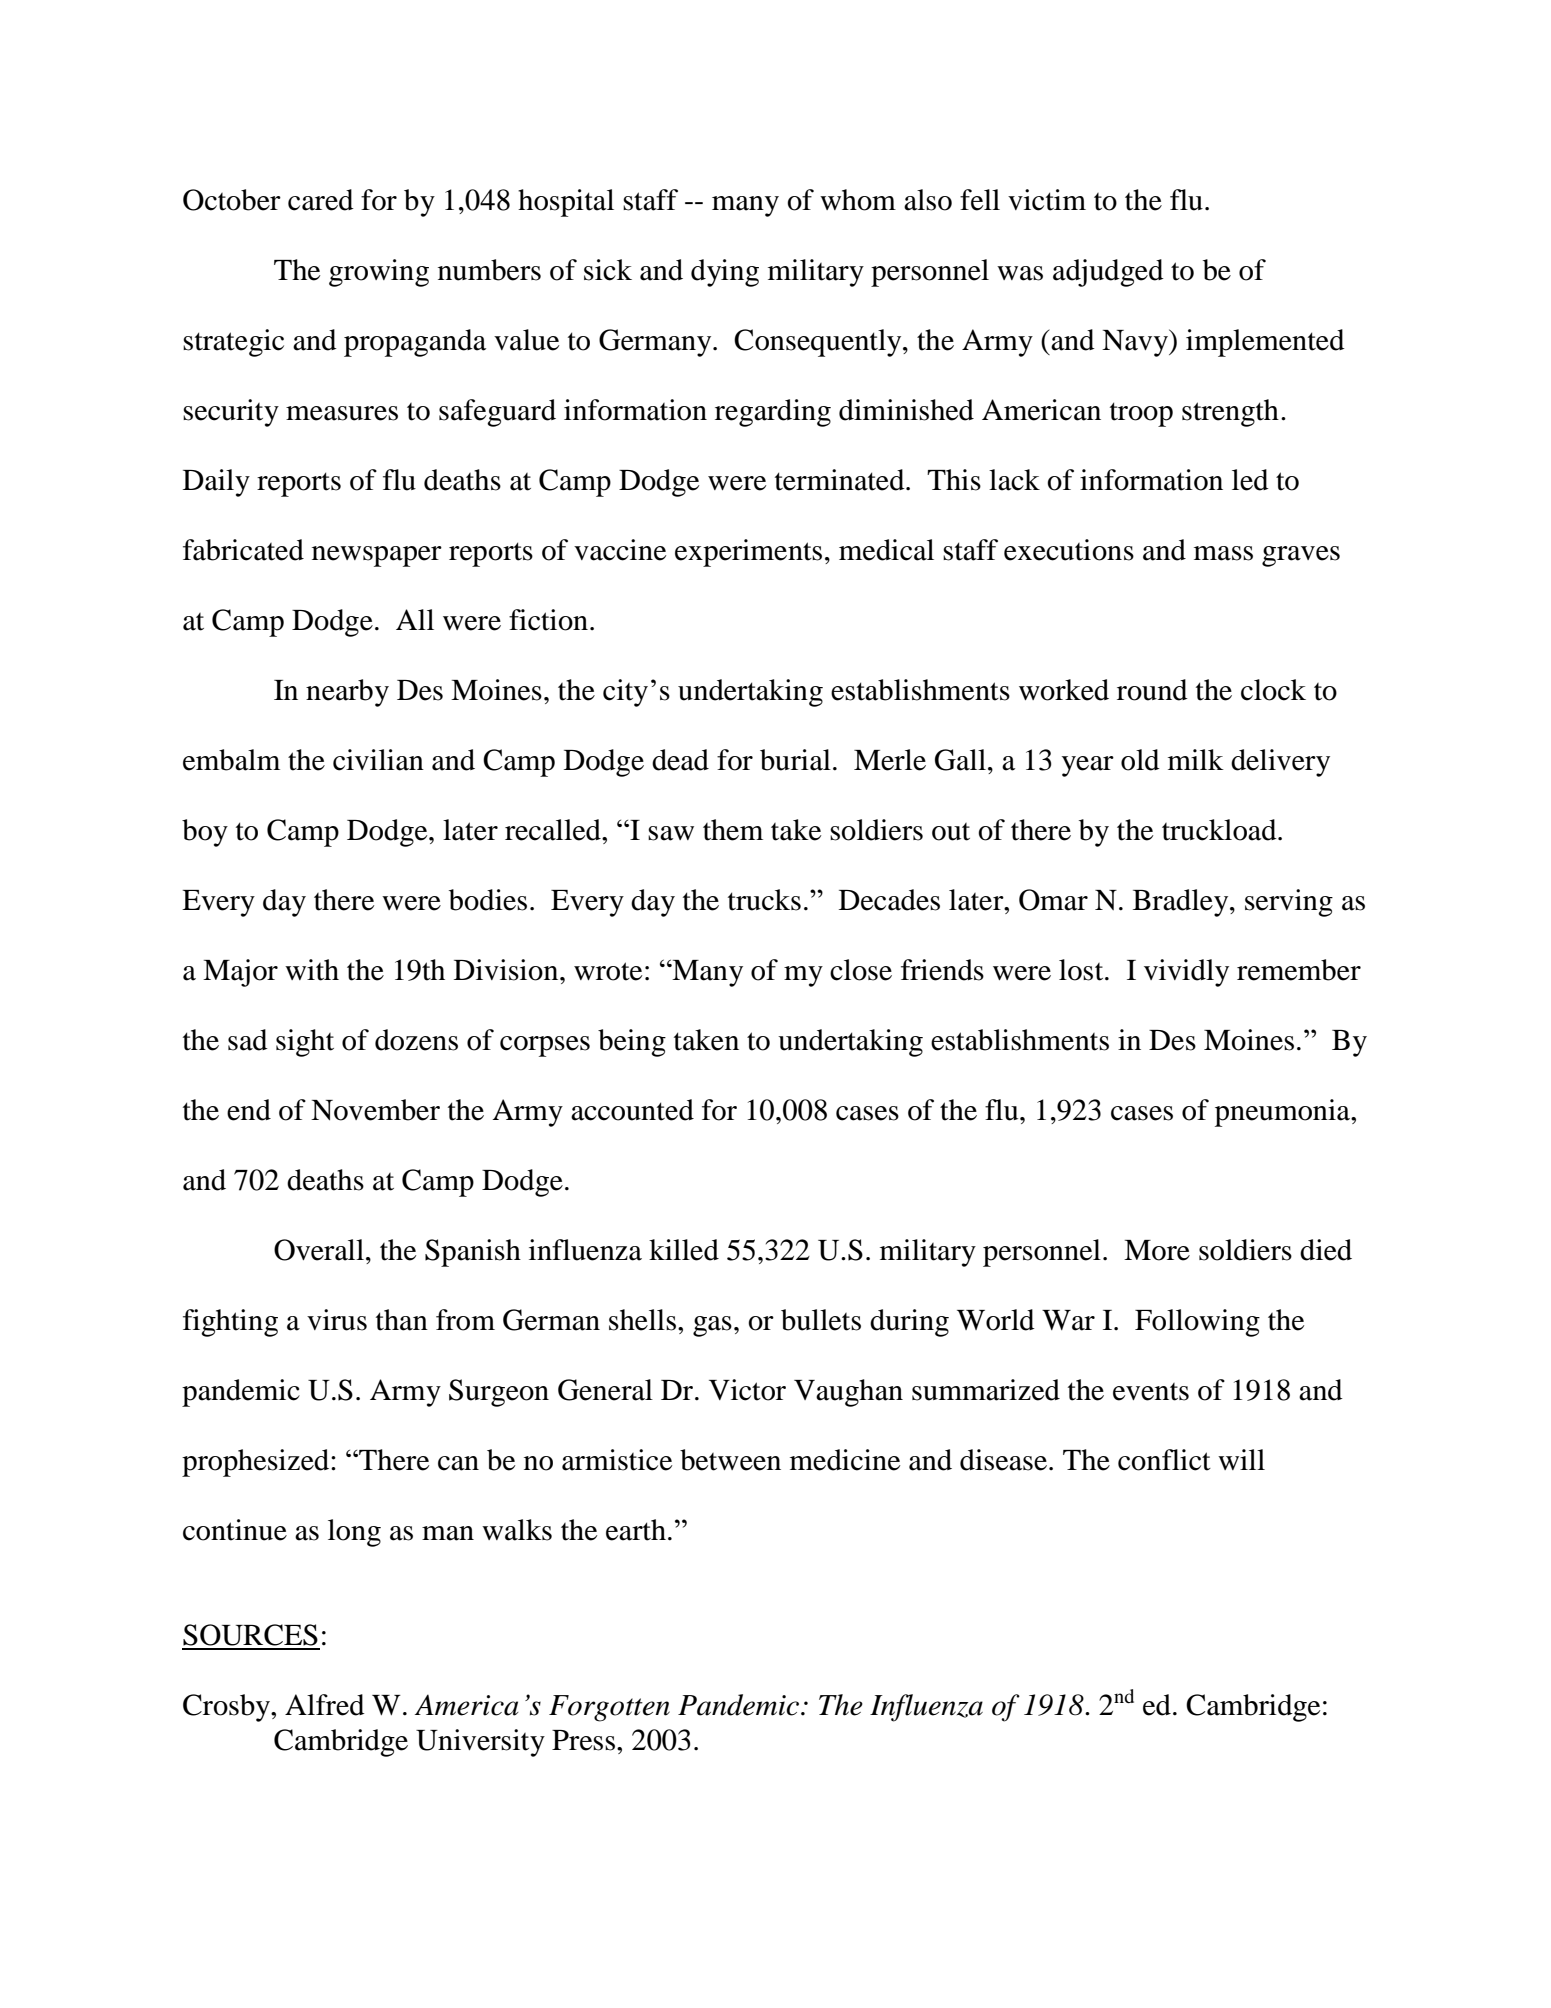 Image resolution: width=1551 pixels, height=2008 pixels. Describe the element at coordinates (325, 1705) in the page. I see `Alfred` at that location.
